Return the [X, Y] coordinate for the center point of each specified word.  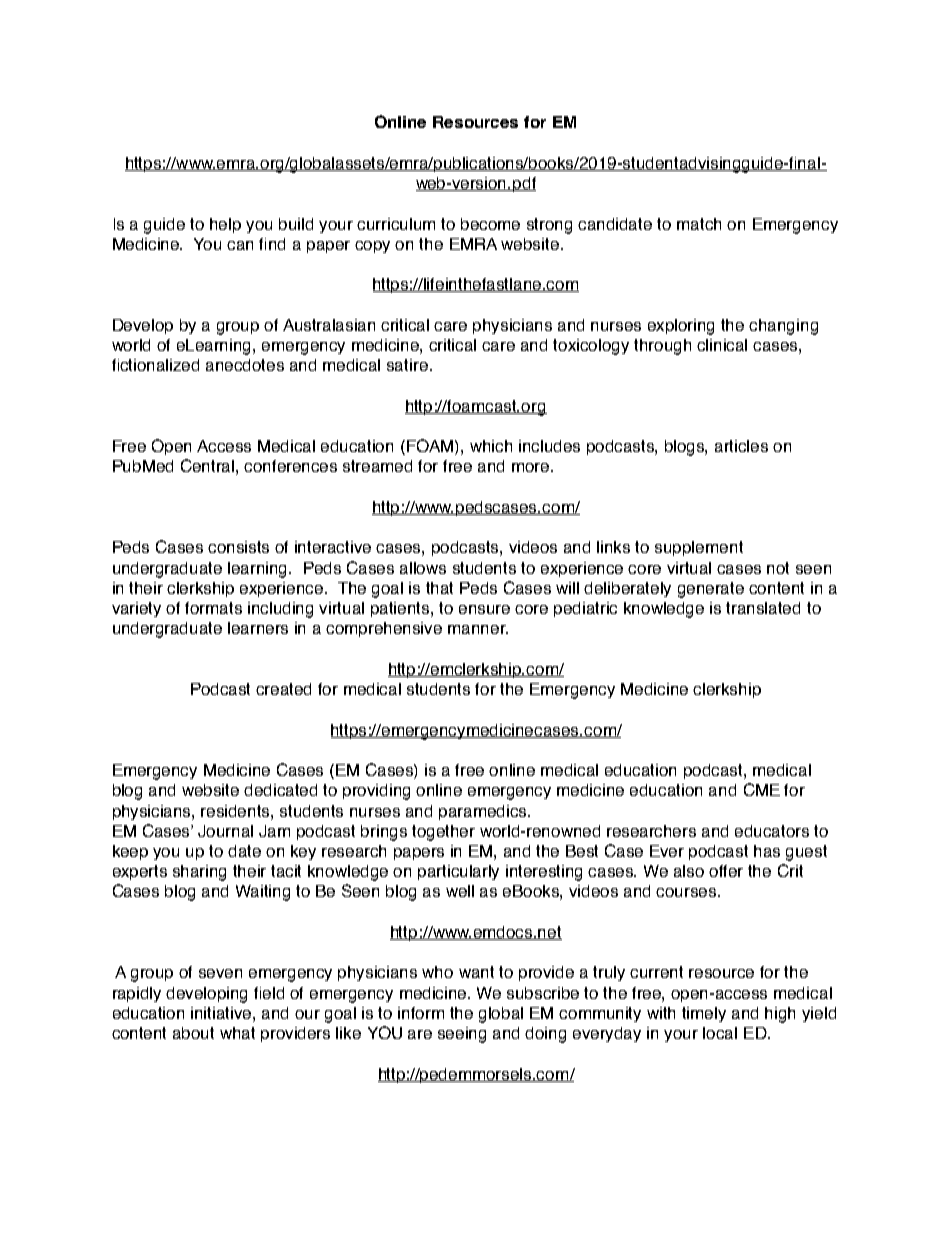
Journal [225, 831]
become [490, 224]
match [699, 224]
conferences [290, 466]
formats [213, 608]
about [193, 1033]
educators [772, 831]
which [491, 446]
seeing [462, 1035]
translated [763, 608]
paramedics [484, 812]
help [225, 225]
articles [741, 446]
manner [478, 629]
